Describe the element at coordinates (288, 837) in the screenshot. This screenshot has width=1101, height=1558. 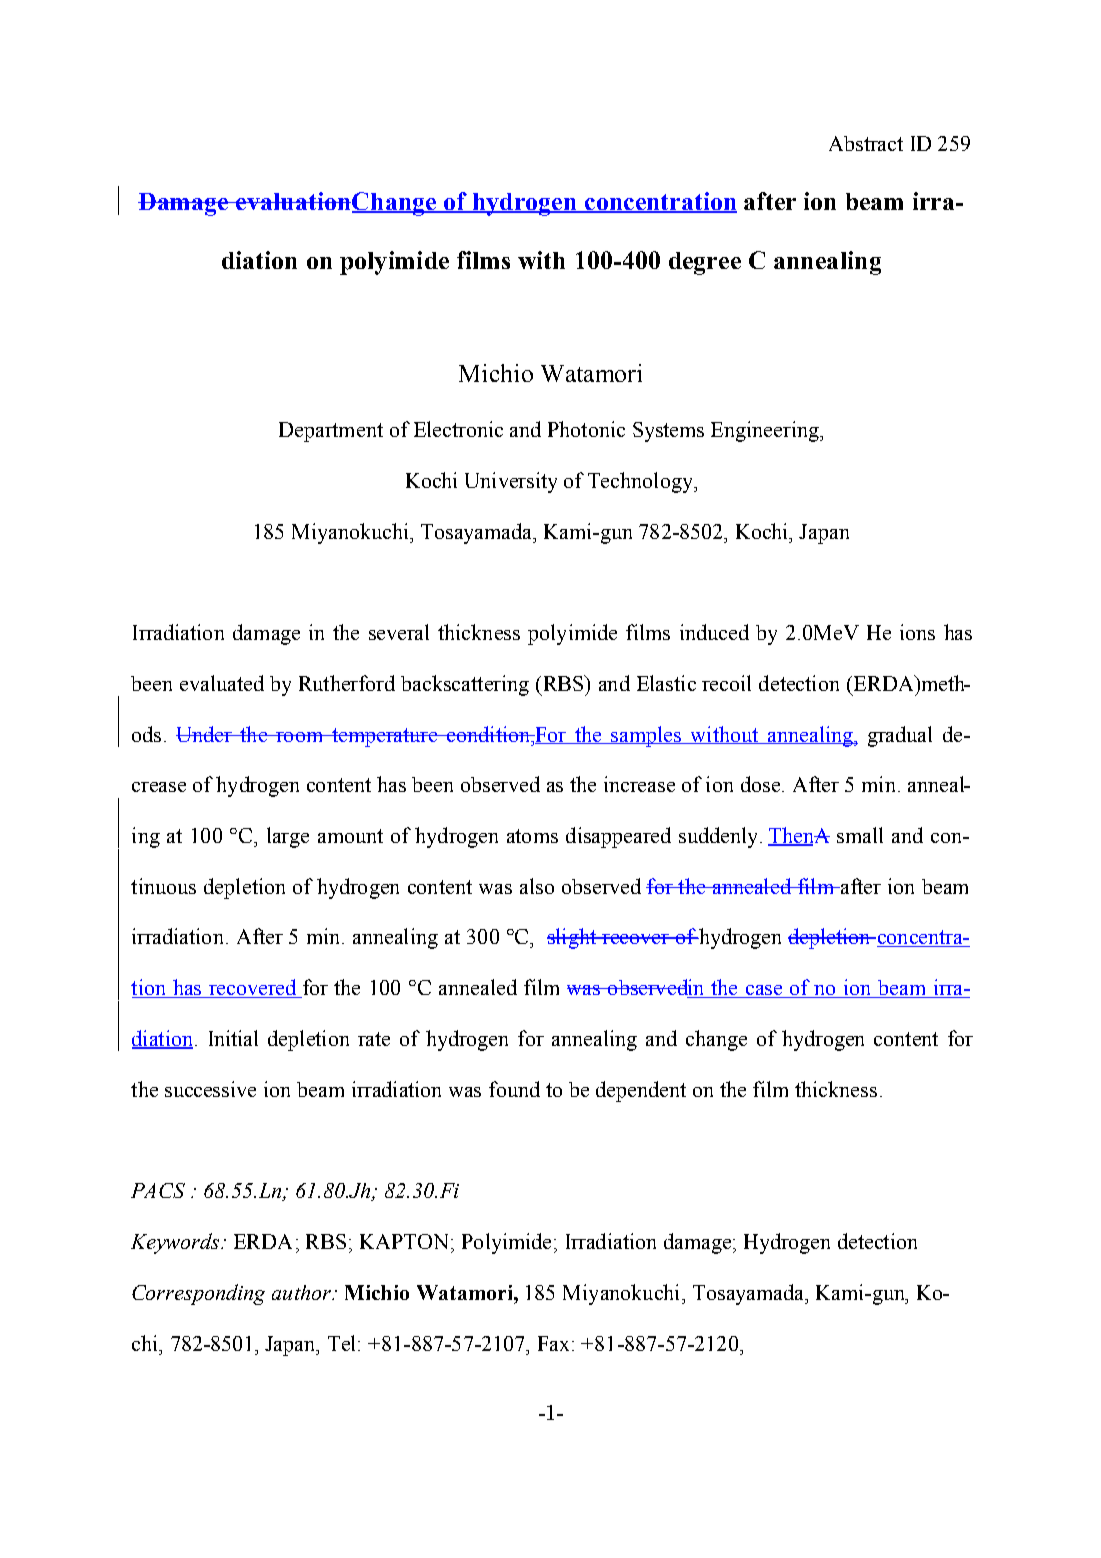
I see `large` at that location.
